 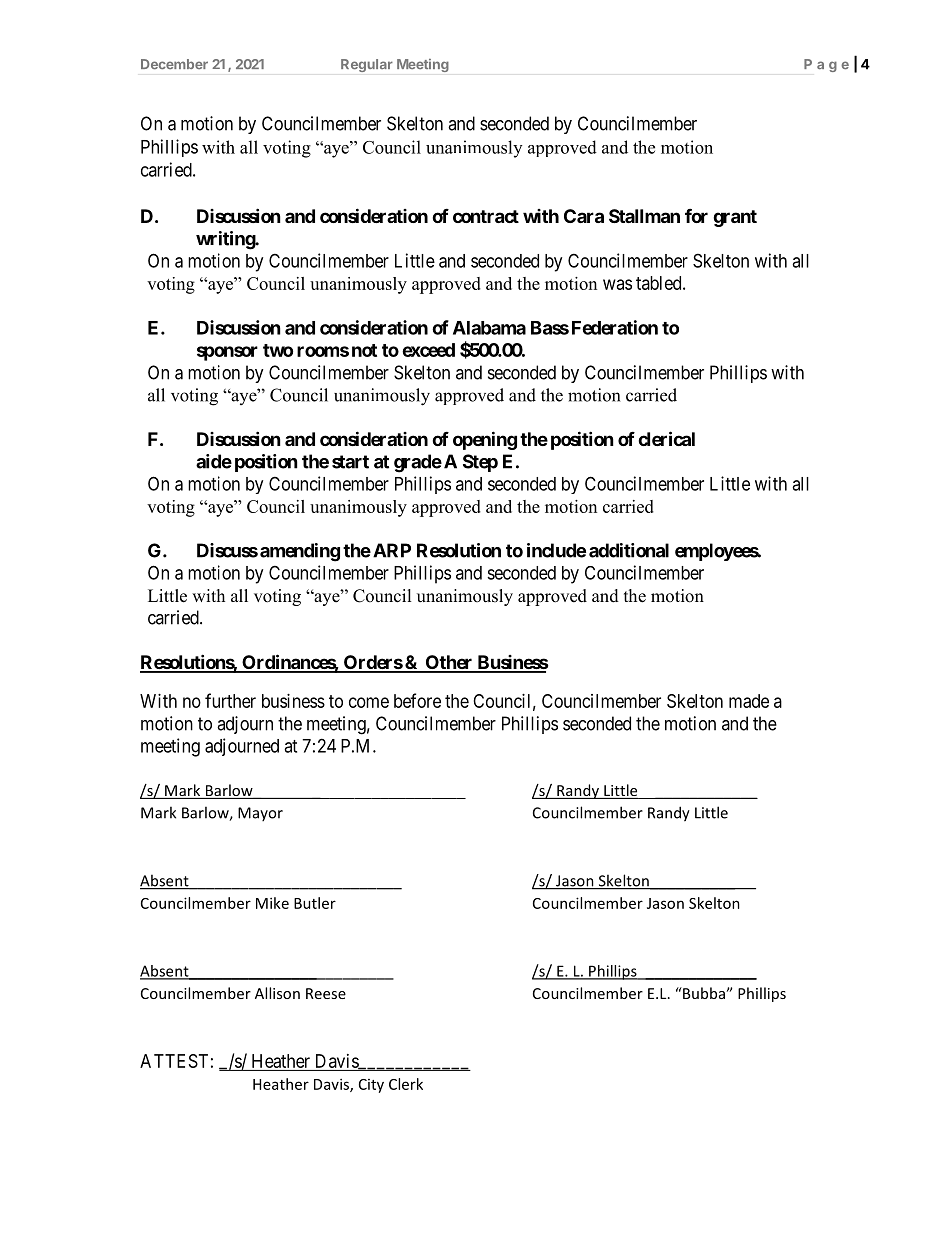 I want to click on Regular, so click(x=367, y=65).
